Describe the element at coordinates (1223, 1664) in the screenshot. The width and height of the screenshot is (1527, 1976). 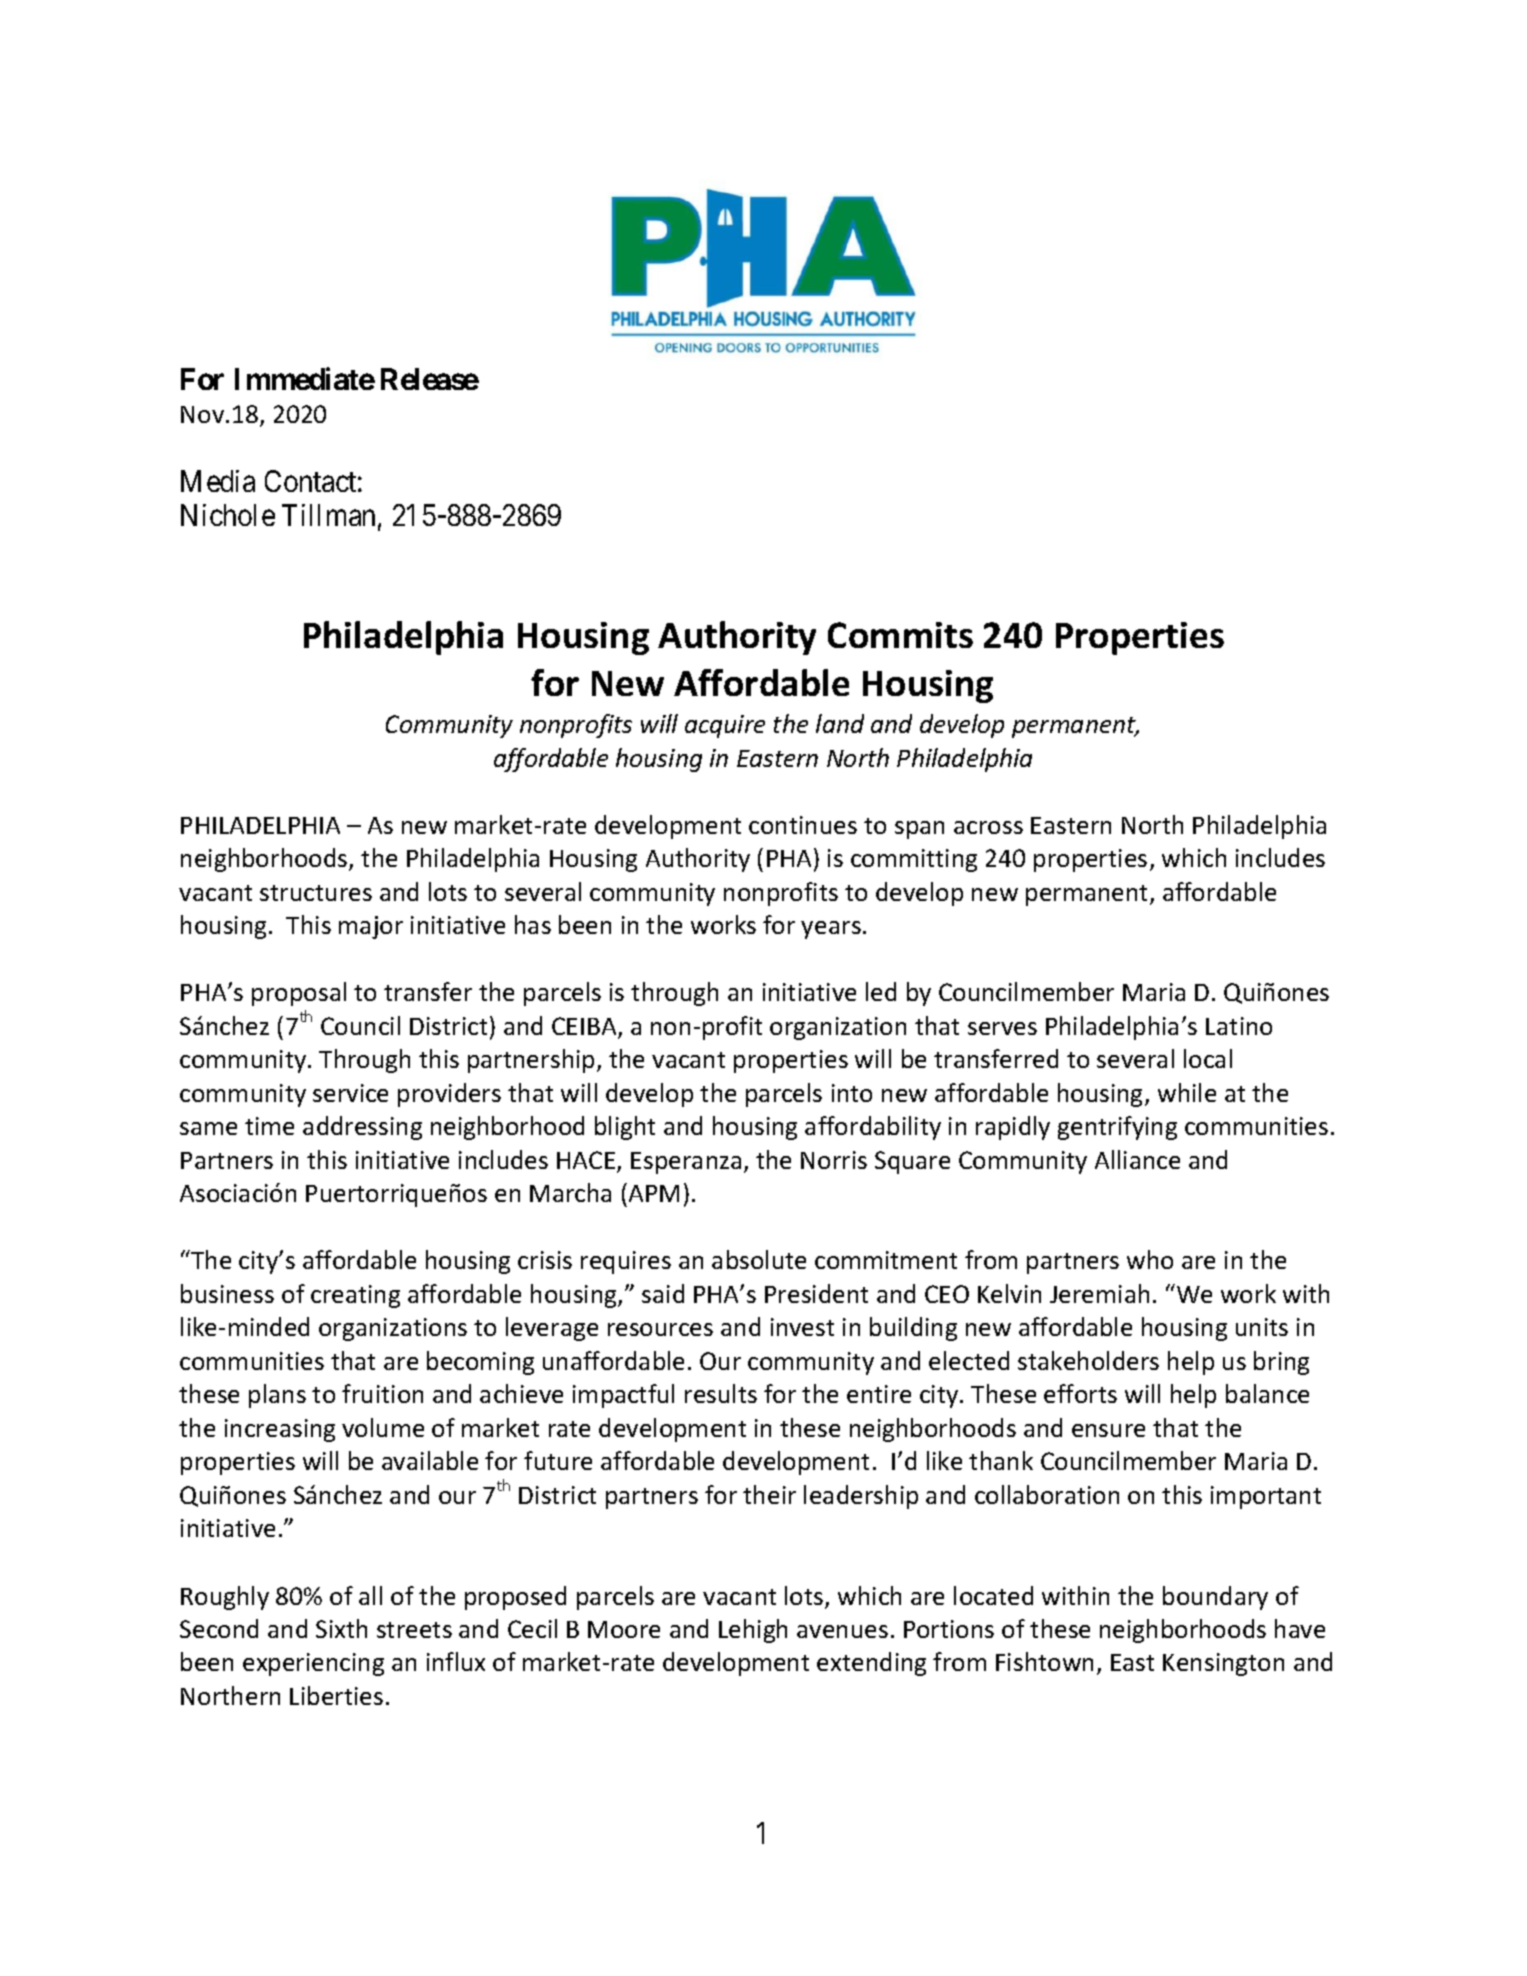
I see `Kensington` at that location.
